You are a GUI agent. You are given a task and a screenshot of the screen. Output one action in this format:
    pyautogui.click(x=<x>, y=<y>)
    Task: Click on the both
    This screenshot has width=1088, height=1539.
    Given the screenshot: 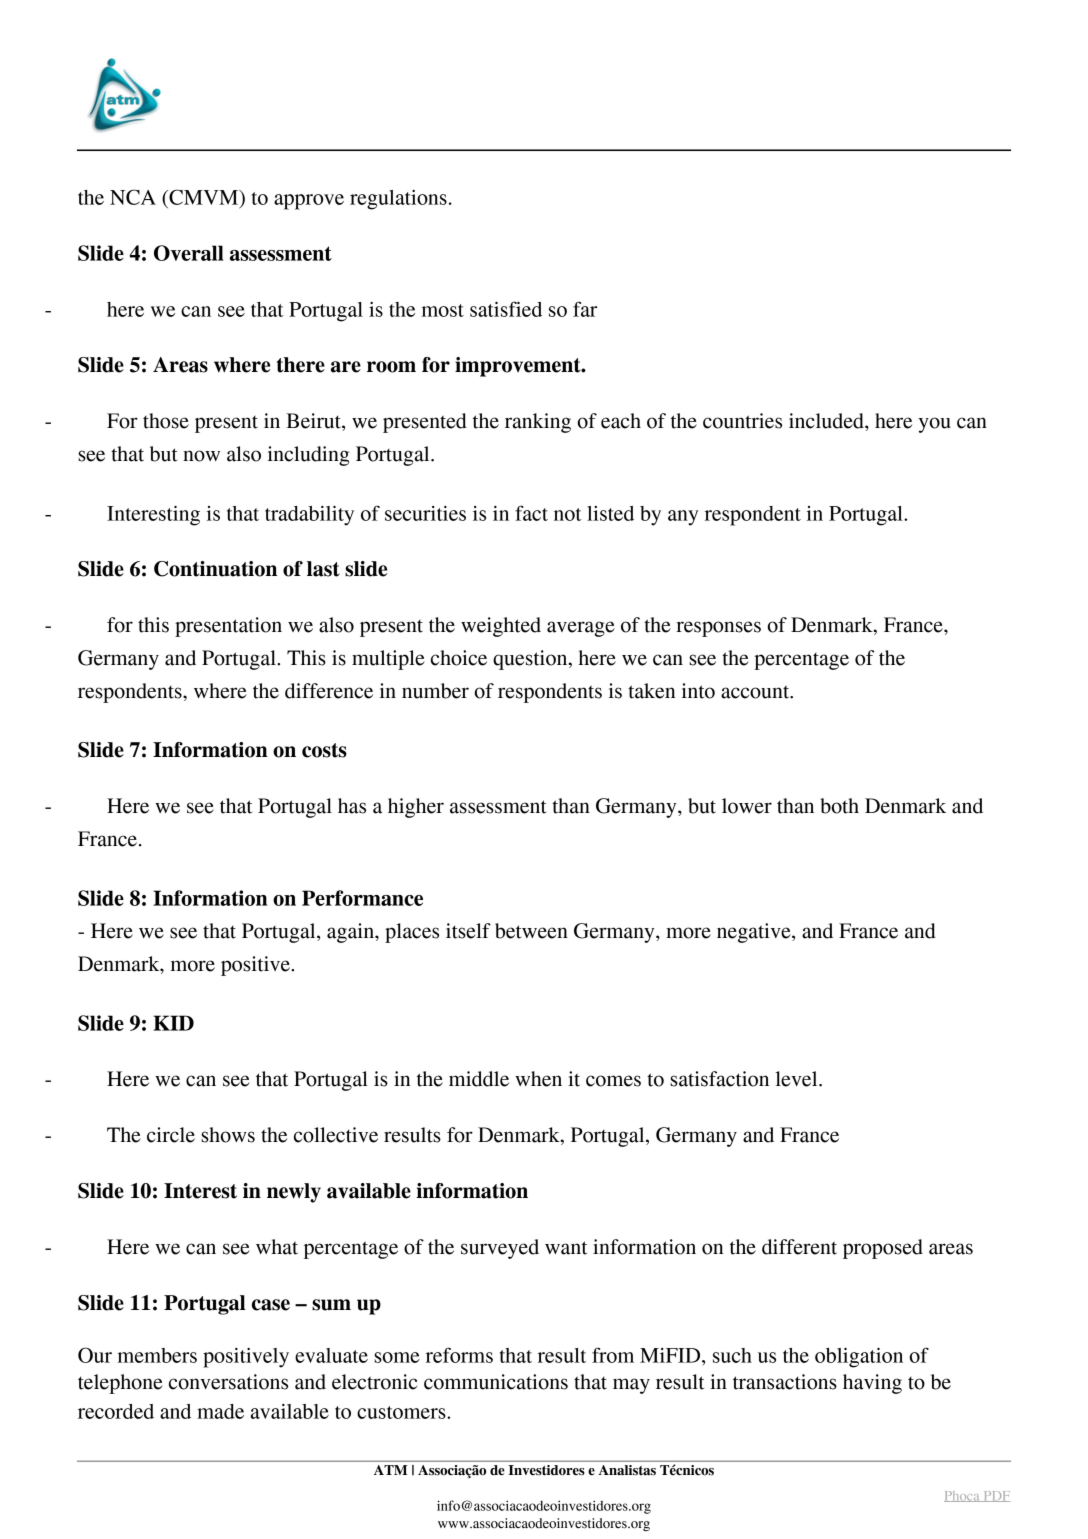 What is the action you would take?
    pyautogui.click(x=839, y=806)
